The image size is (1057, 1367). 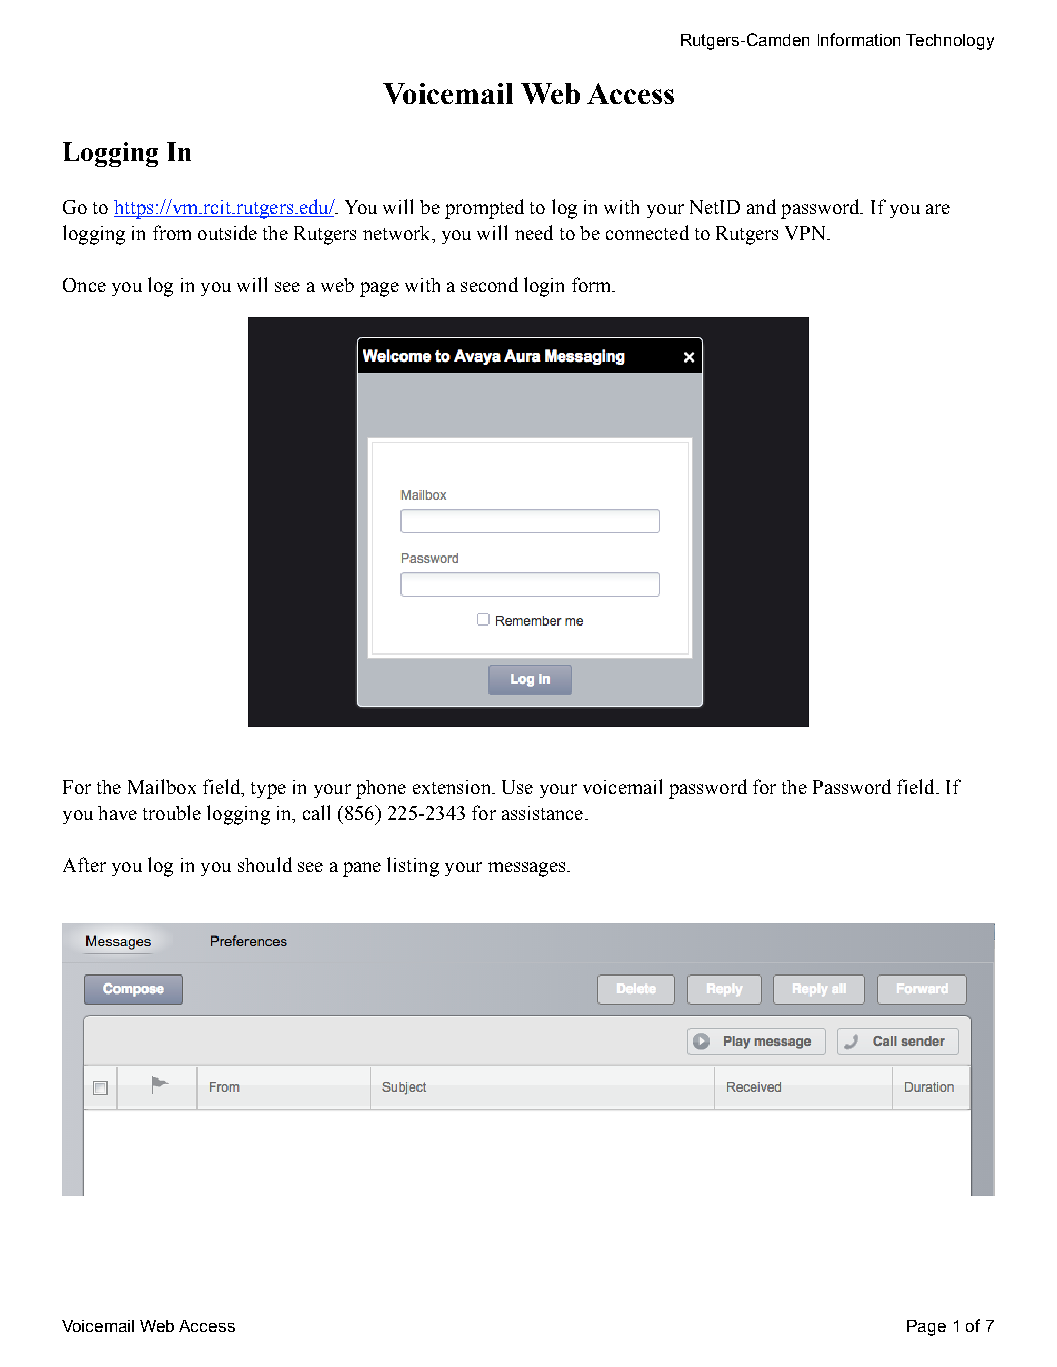 What do you see at coordinates (528, 869) in the screenshot?
I see `messages` at bounding box center [528, 869].
